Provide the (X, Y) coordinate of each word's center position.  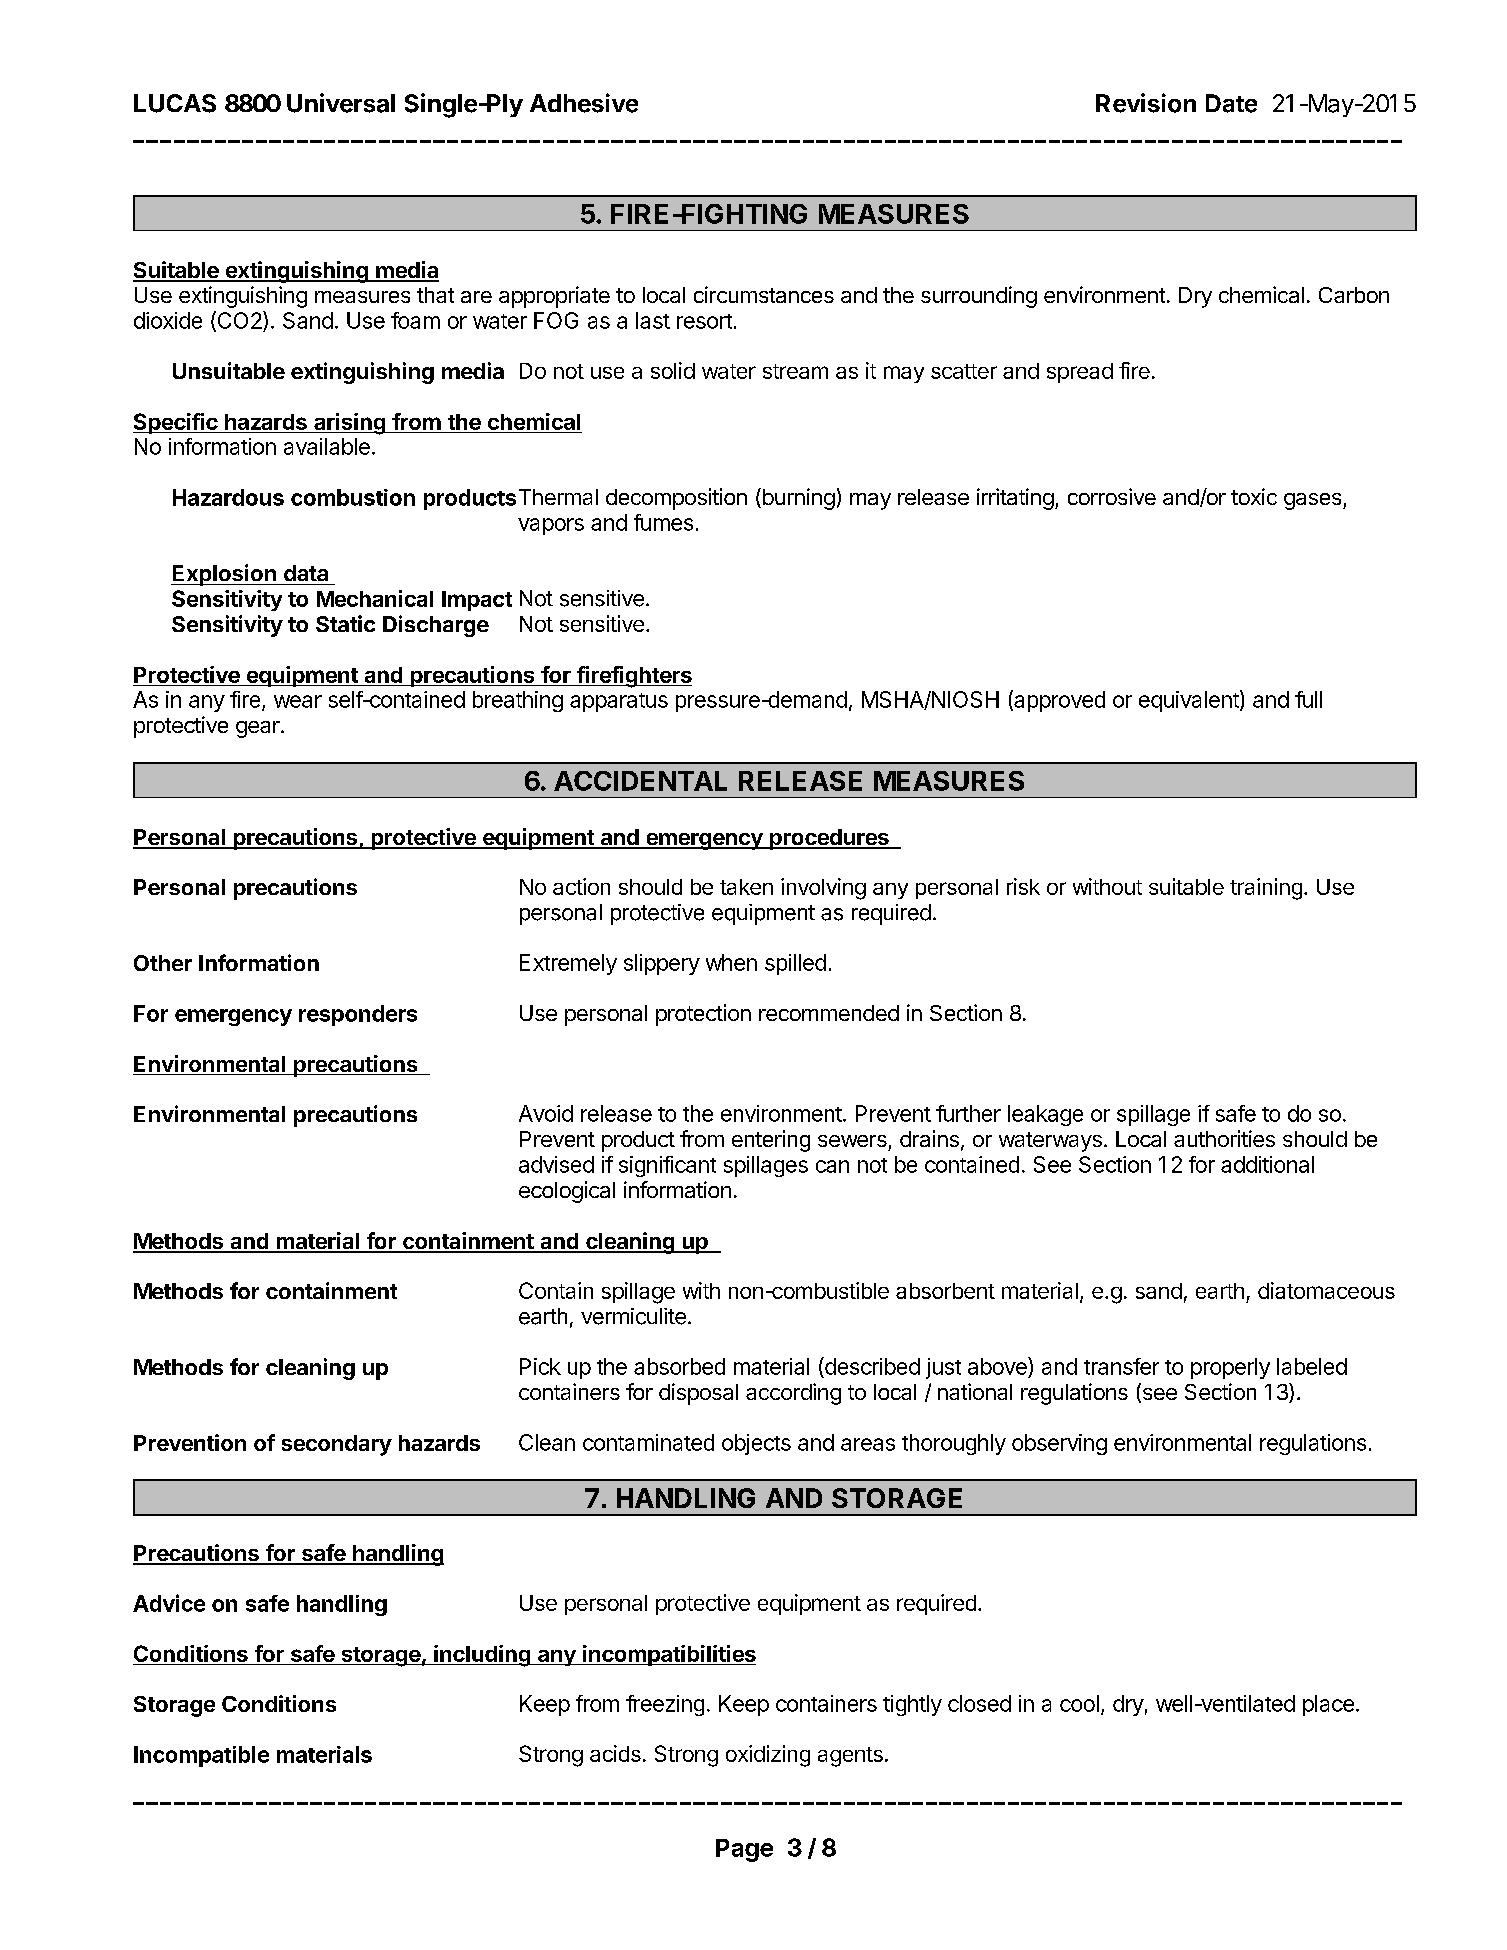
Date (1231, 103)
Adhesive (584, 103)
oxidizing (768, 1756)
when (731, 962)
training (1266, 889)
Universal (341, 103)
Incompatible (201, 1756)
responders (358, 1015)
